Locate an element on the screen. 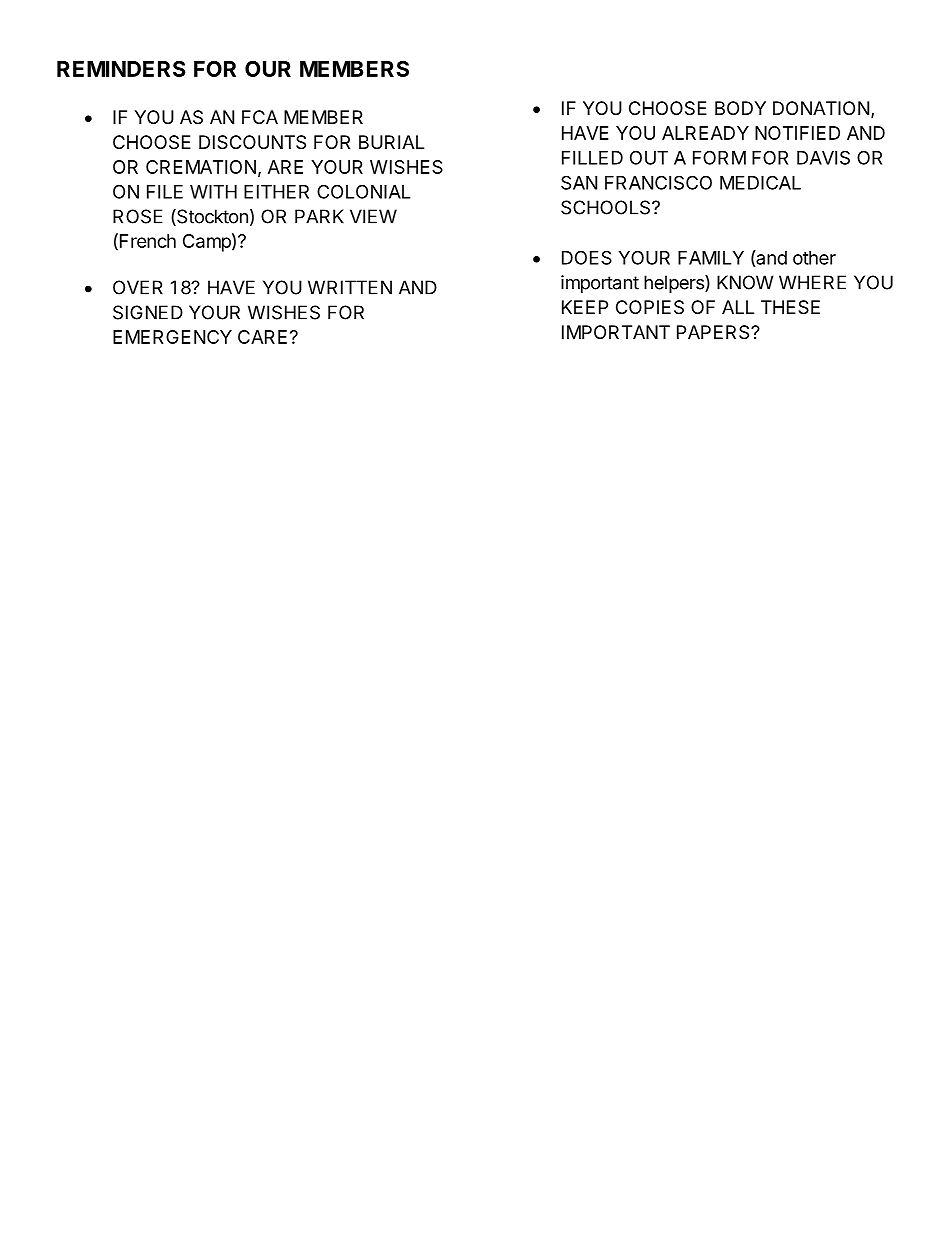 The height and width of the screenshot is (1233, 952). FAMILY is located at coordinates (711, 258).
